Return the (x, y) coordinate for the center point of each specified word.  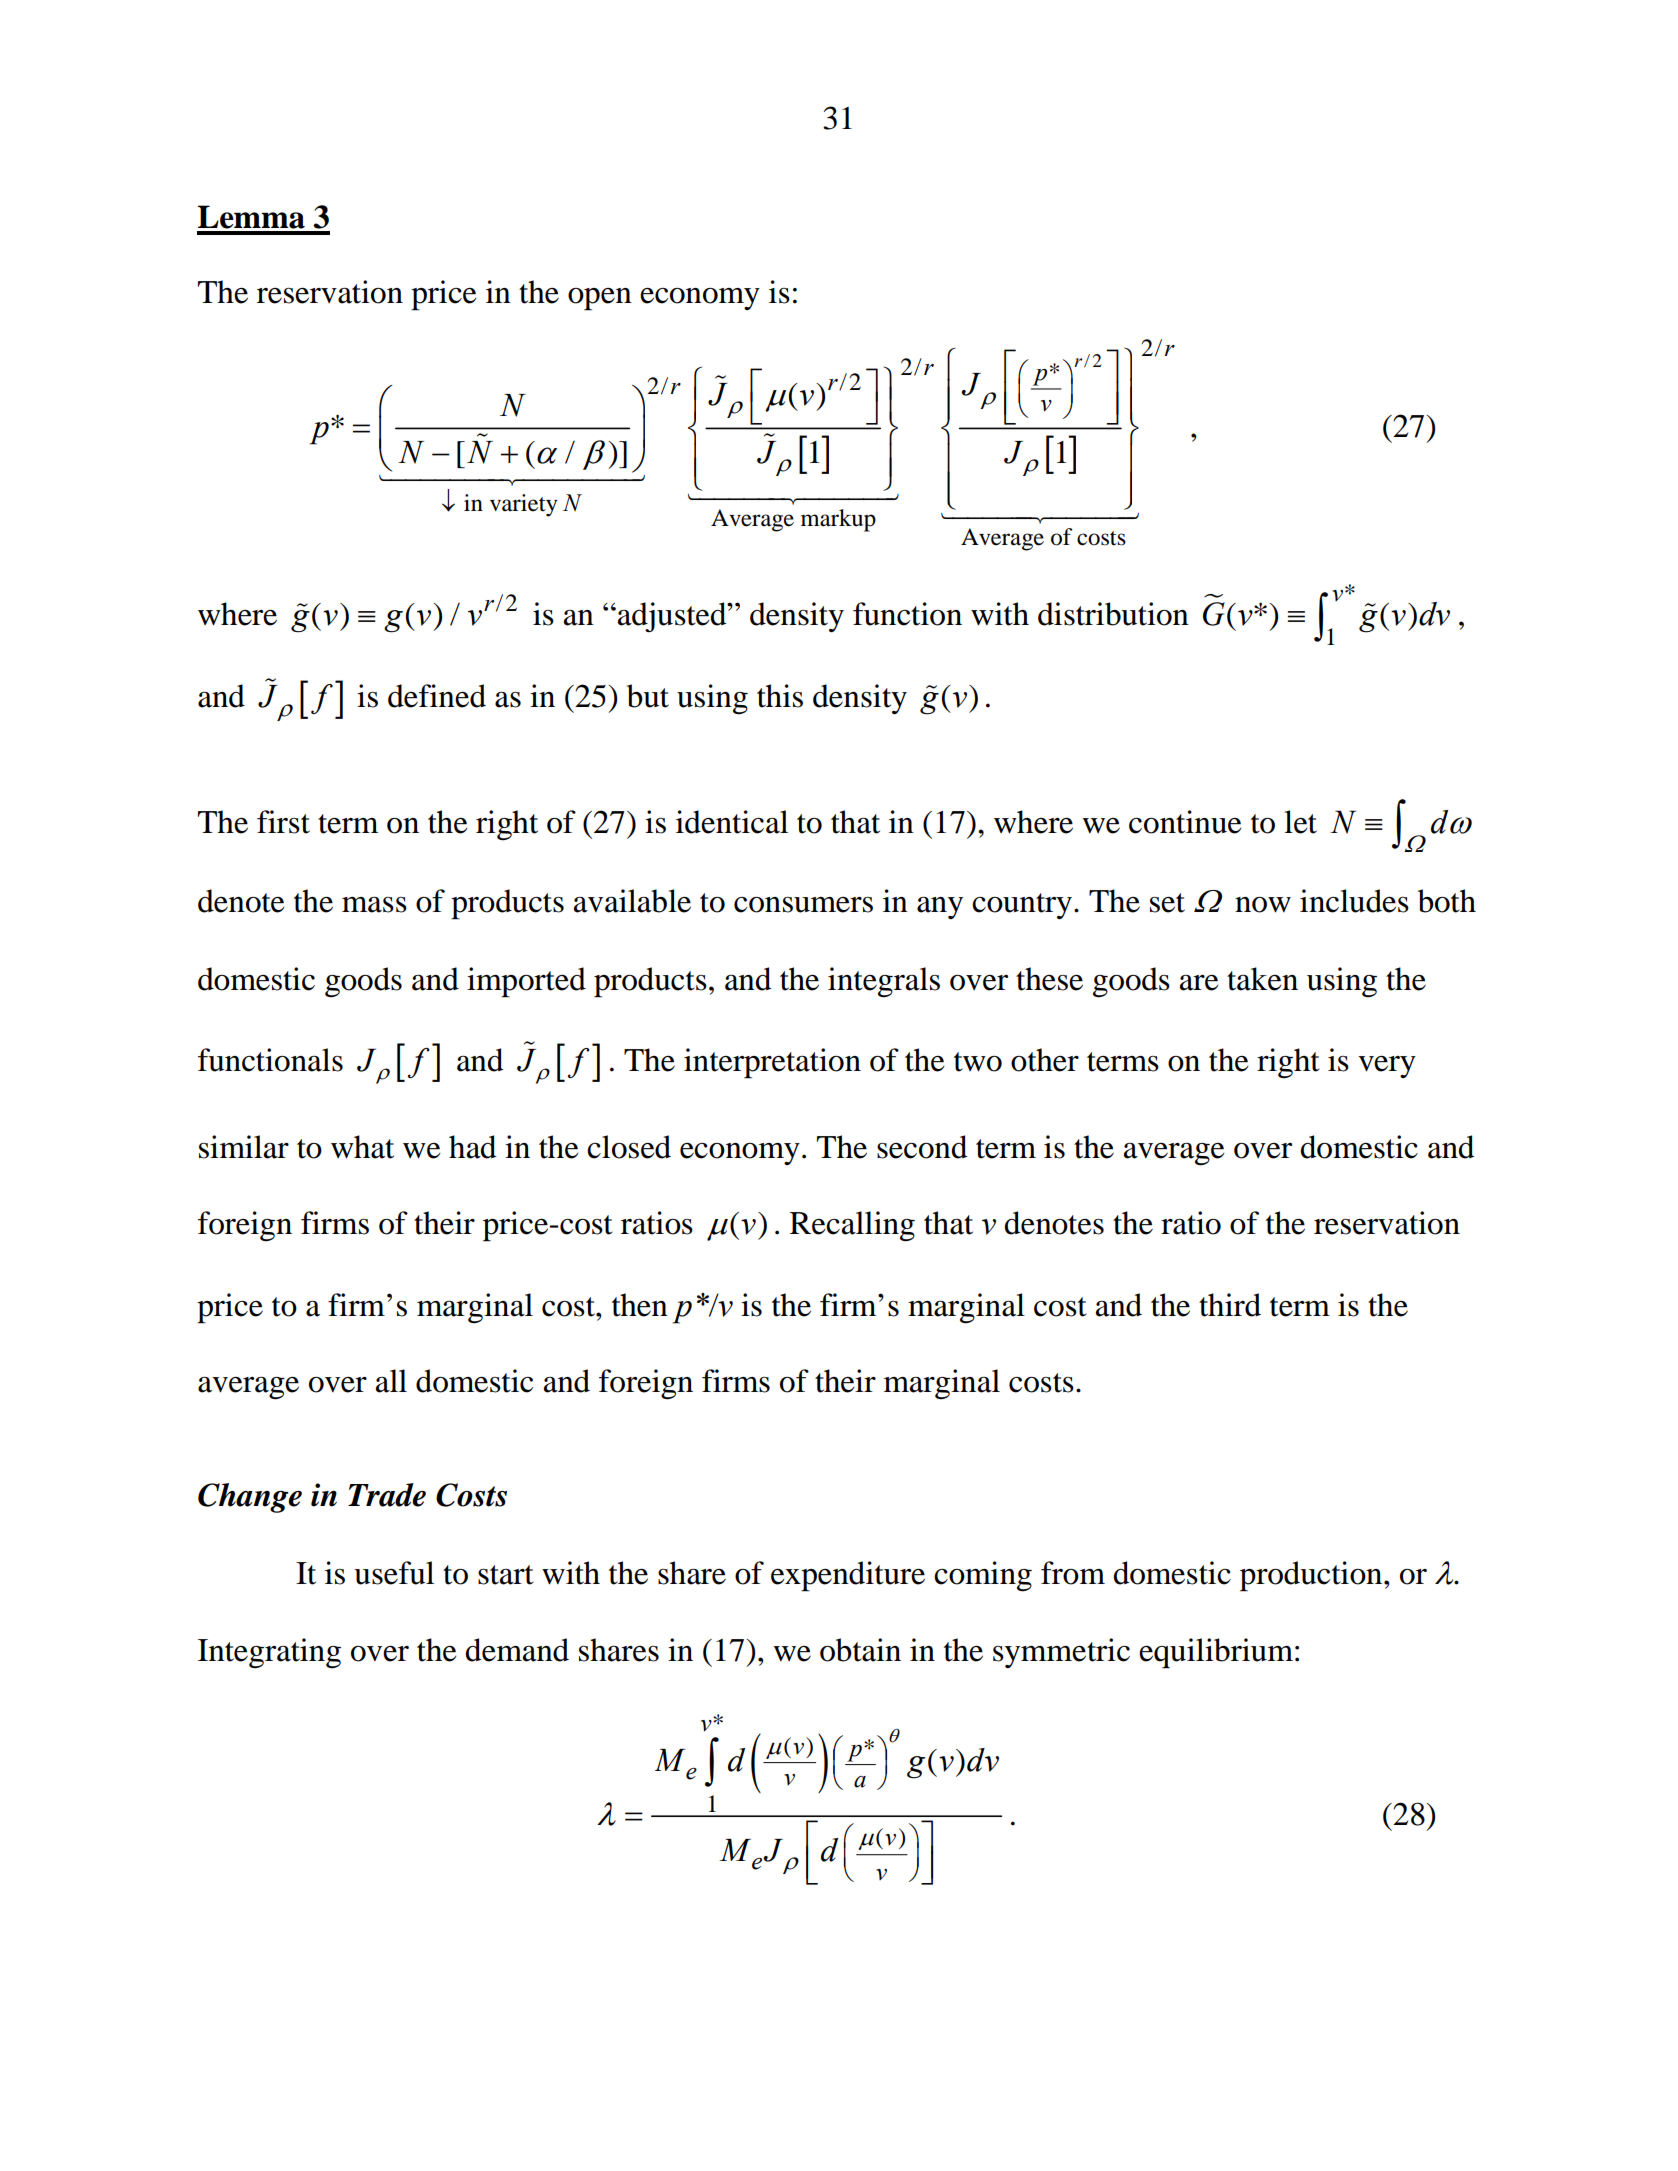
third (1230, 1305)
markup (838, 520)
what (362, 1147)
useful (394, 1573)
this (780, 696)
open (600, 299)
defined (437, 696)
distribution (1113, 614)
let (1300, 822)
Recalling (852, 1226)
